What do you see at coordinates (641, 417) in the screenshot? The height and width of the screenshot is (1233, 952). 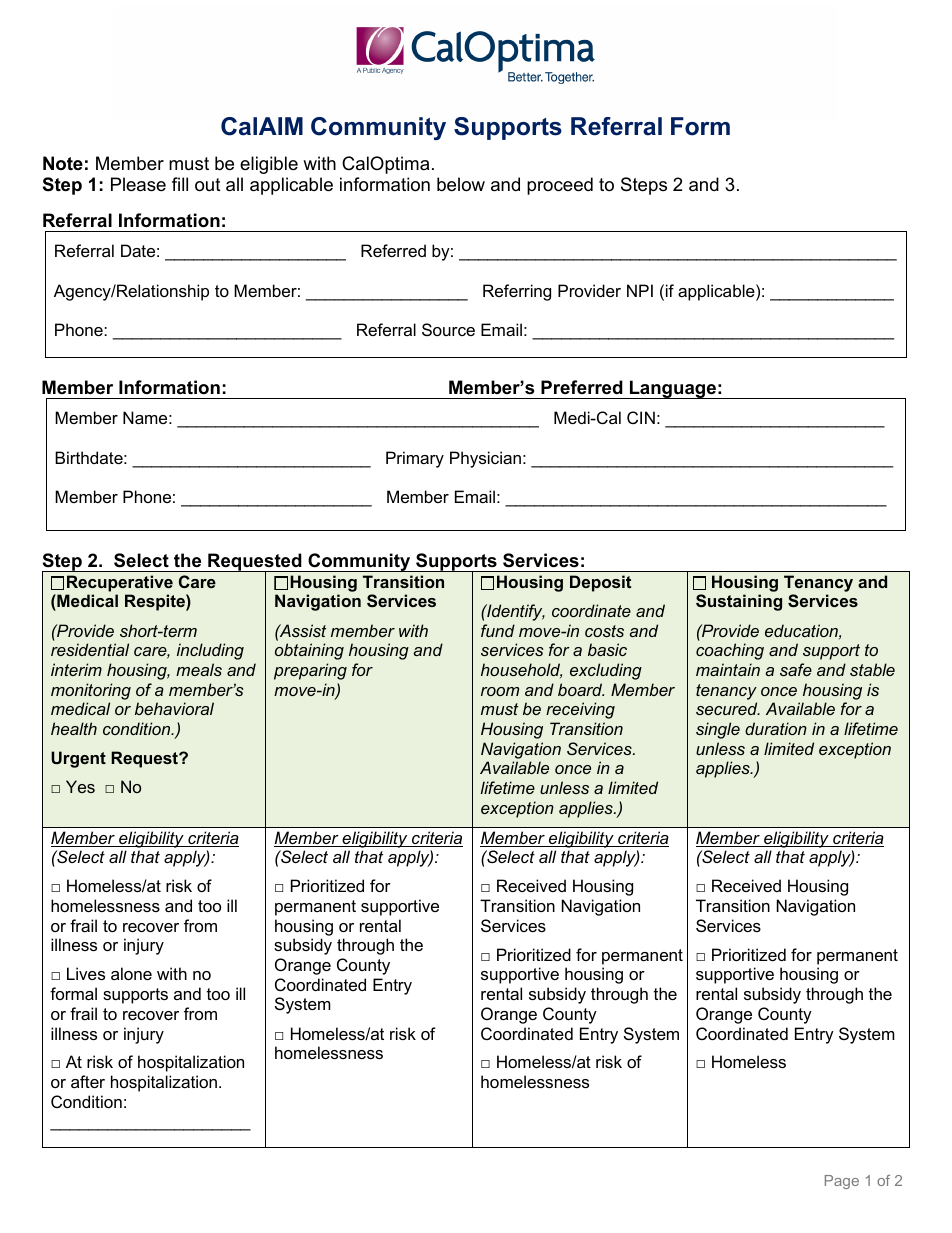 I see `CIN` at bounding box center [641, 417].
